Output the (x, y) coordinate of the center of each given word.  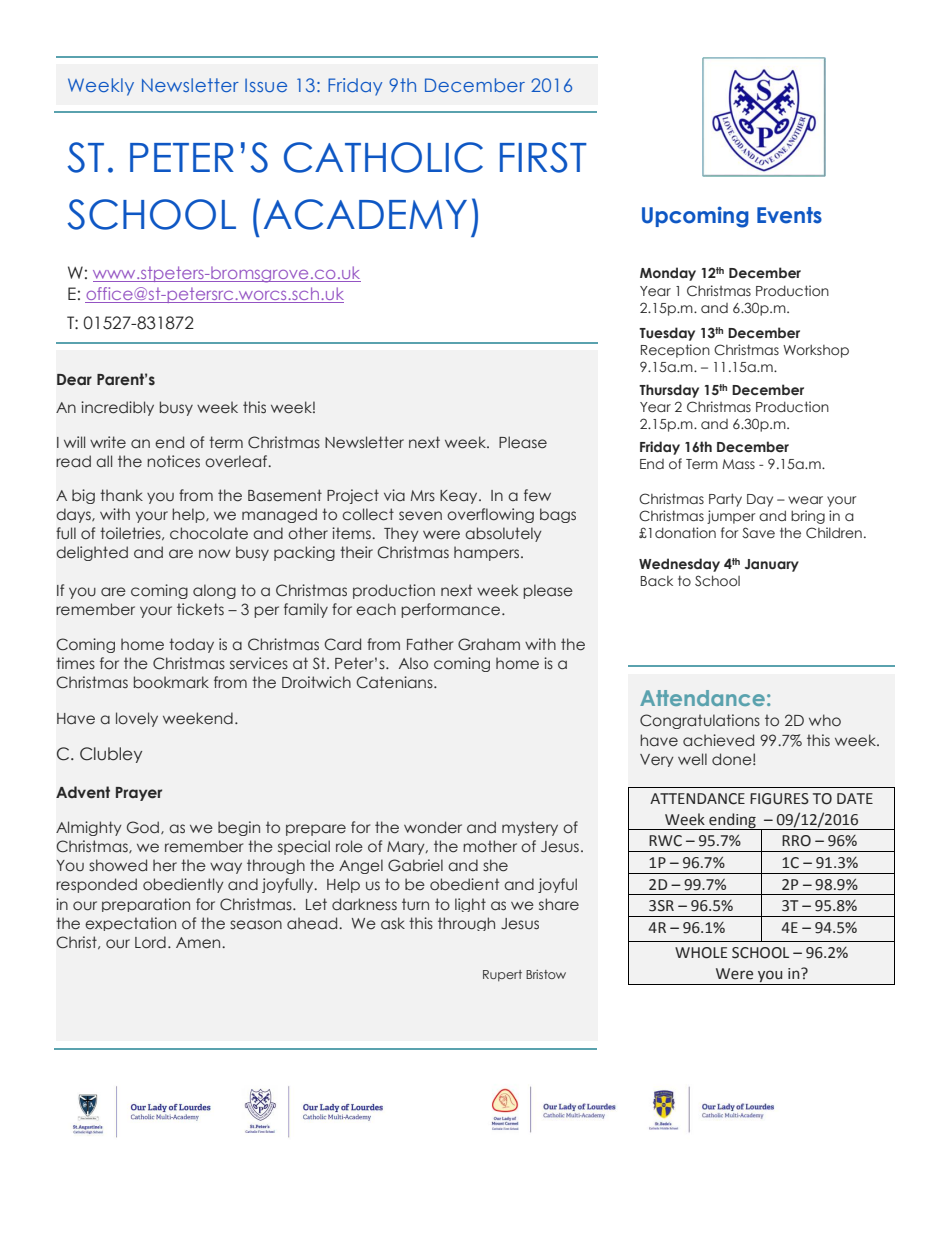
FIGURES (779, 799)
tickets (200, 609)
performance (452, 610)
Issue (266, 85)
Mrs (423, 495)
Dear (74, 380)
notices (173, 461)
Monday (668, 274)
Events (789, 215)
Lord (150, 942)
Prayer (139, 794)
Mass (738, 464)
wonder (433, 827)
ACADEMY (365, 214)
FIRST (543, 157)
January (772, 565)
